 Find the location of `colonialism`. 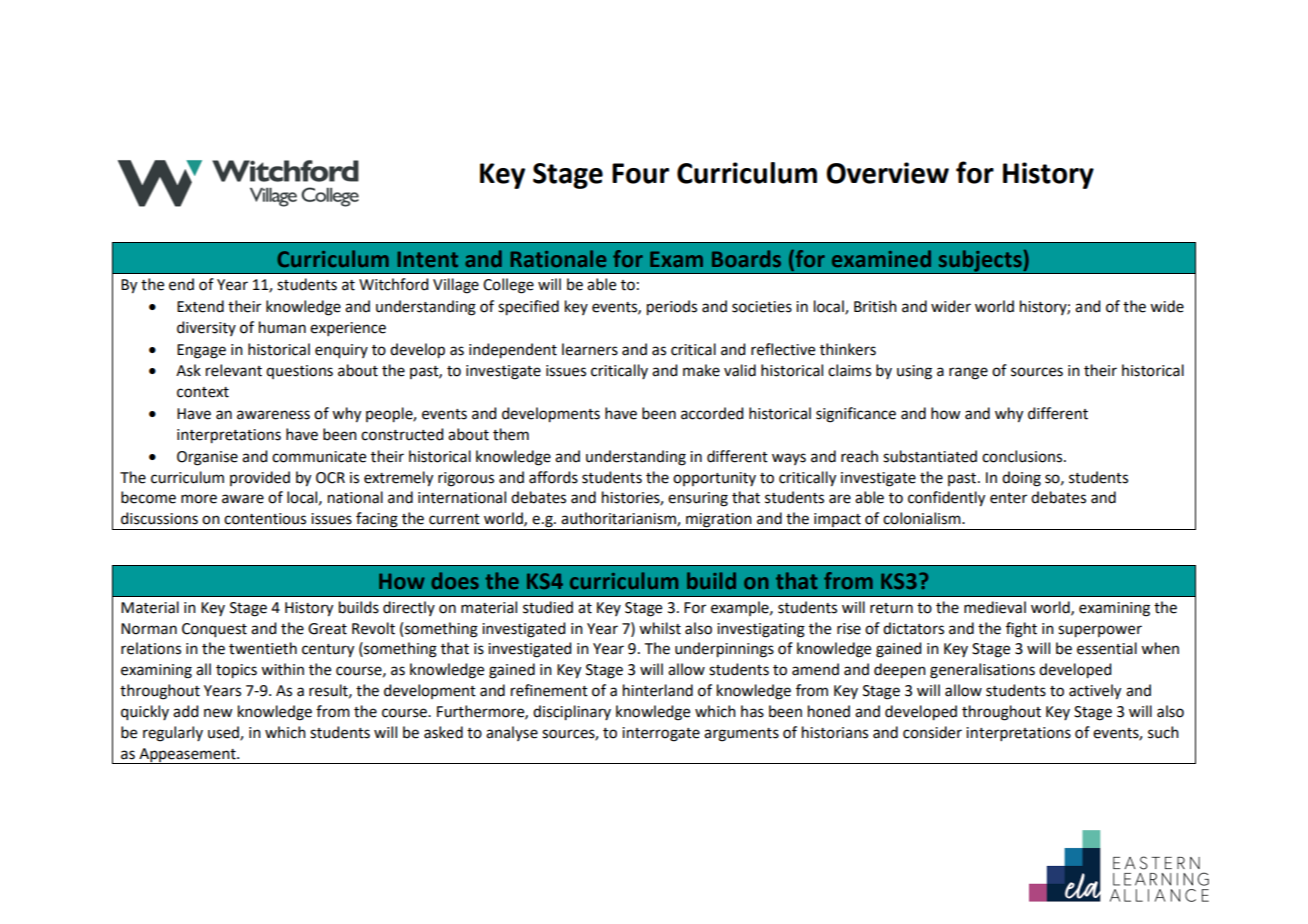

colonialism is located at coordinates (923, 518).
